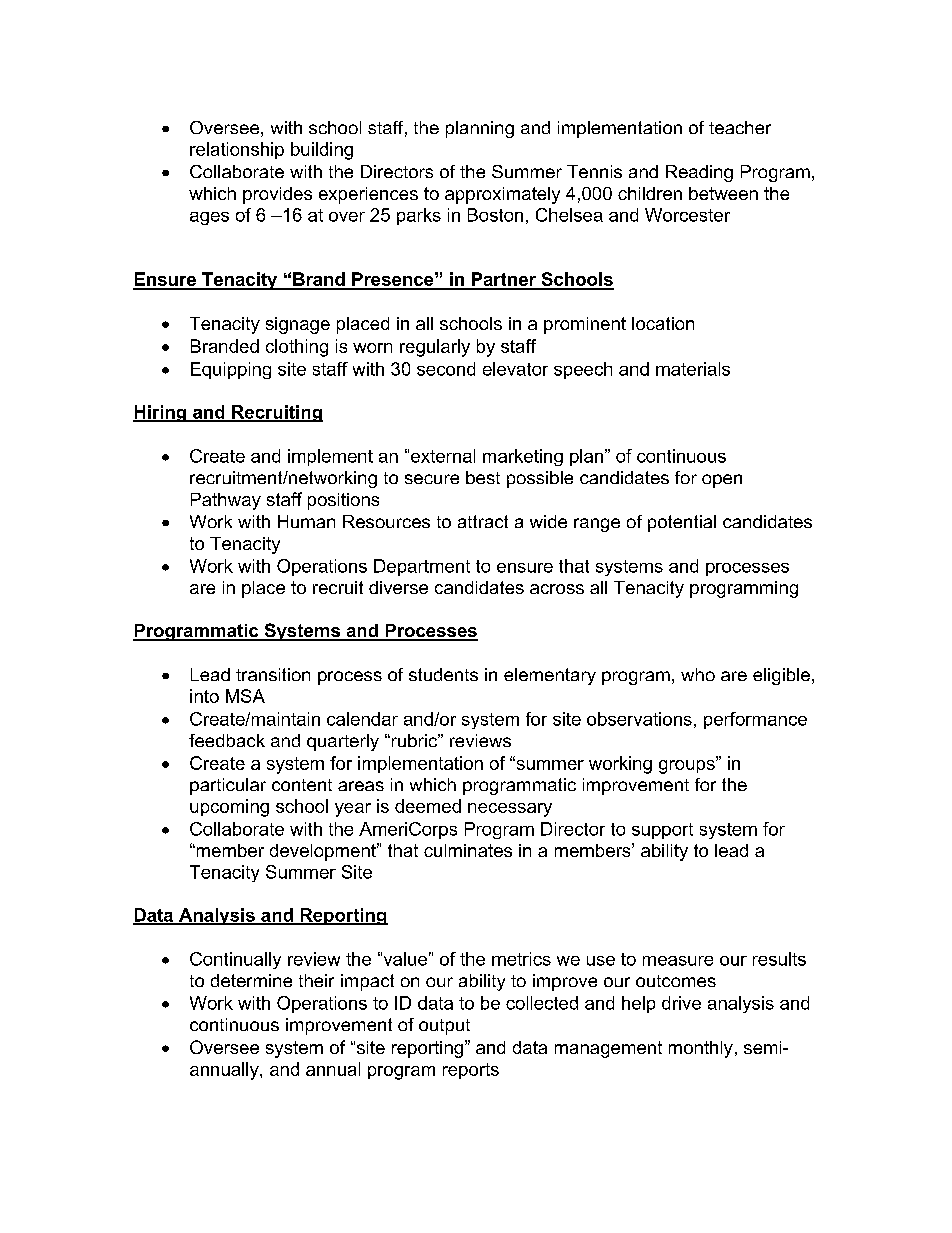  I want to click on relationship, so click(237, 150).
